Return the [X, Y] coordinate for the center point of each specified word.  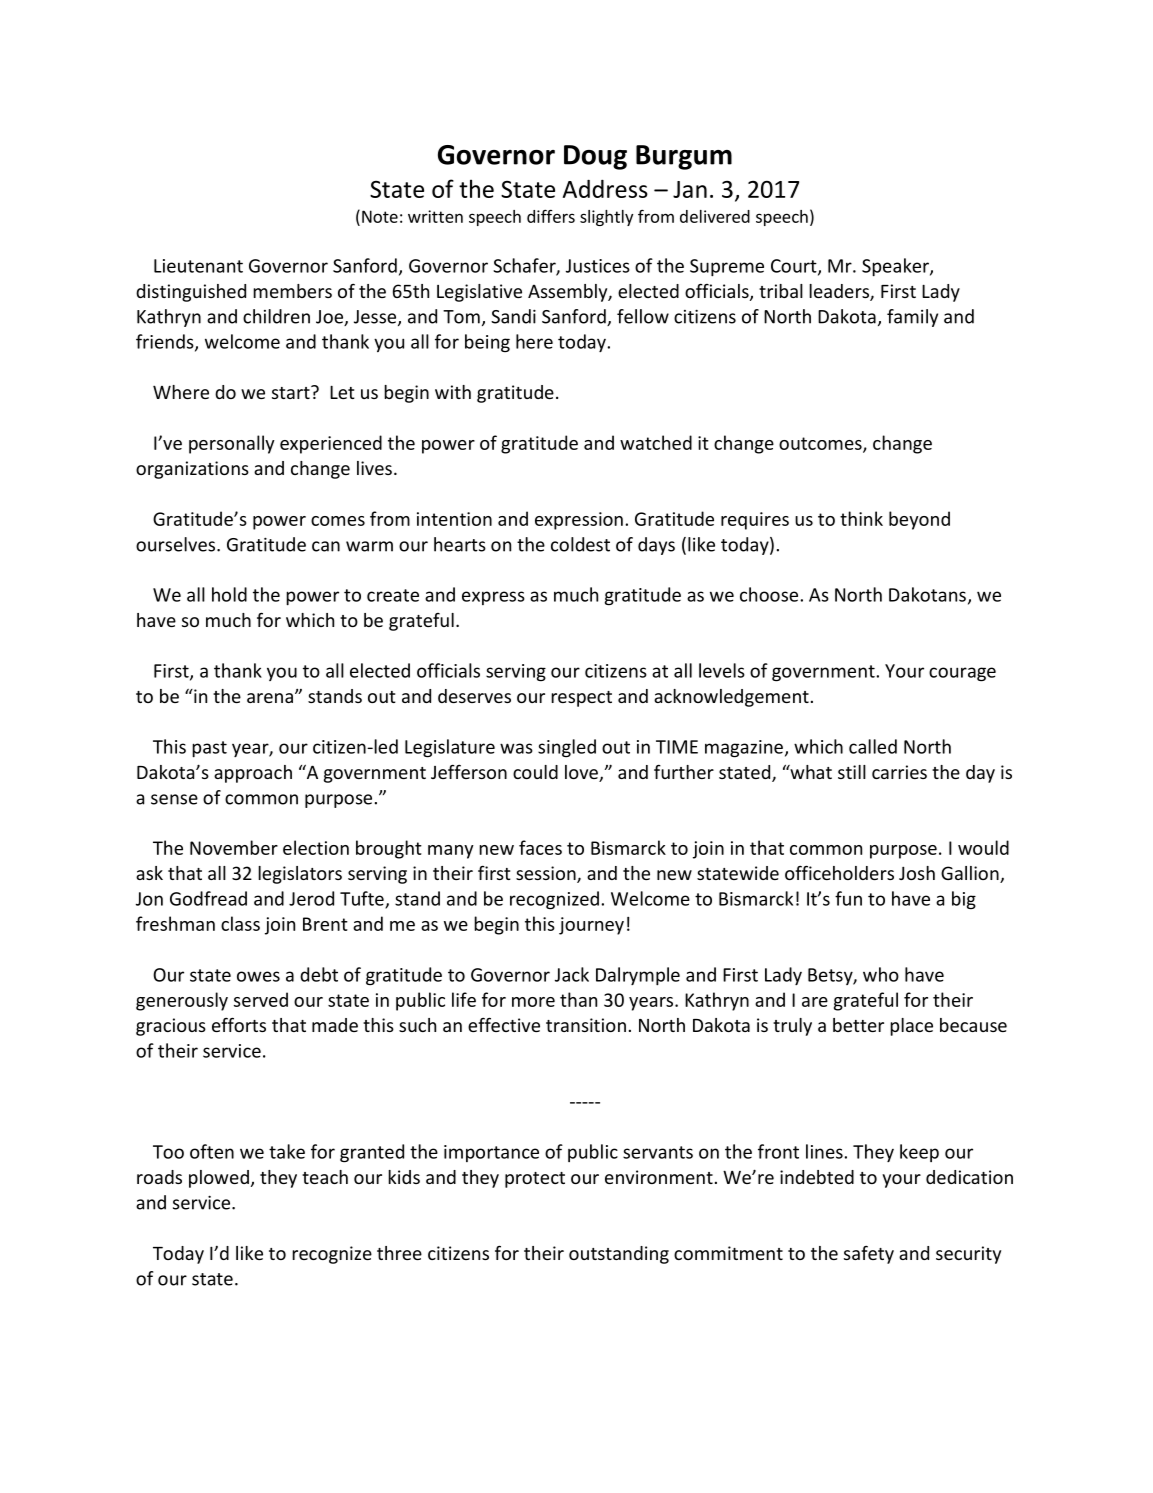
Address [605, 189]
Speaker [896, 267]
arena [270, 698]
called [873, 746]
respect [581, 699]
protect [535, 1180]
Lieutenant [198, 266]
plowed [219, 1179]
